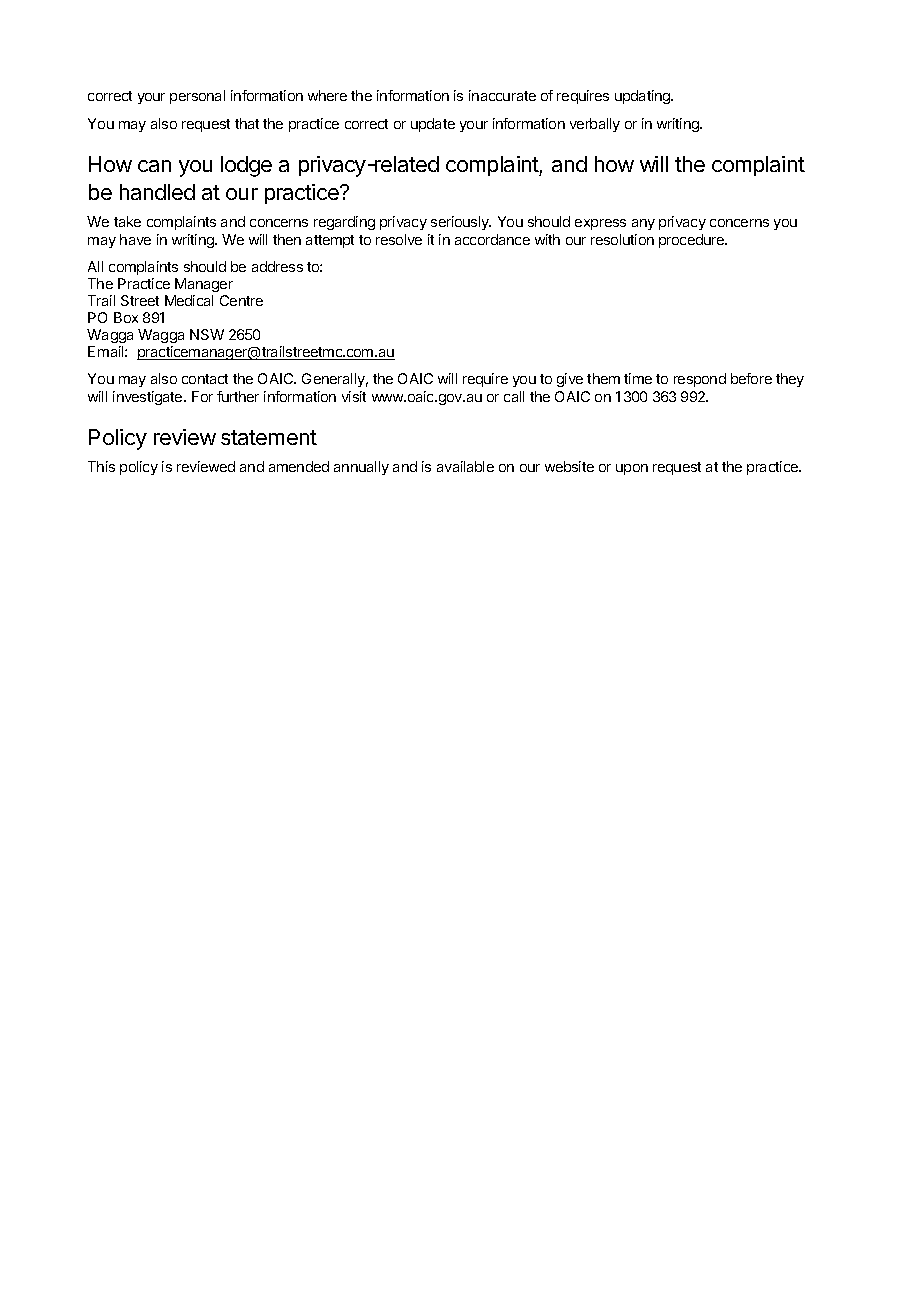  I want to click on updating, so click(644, 97).
